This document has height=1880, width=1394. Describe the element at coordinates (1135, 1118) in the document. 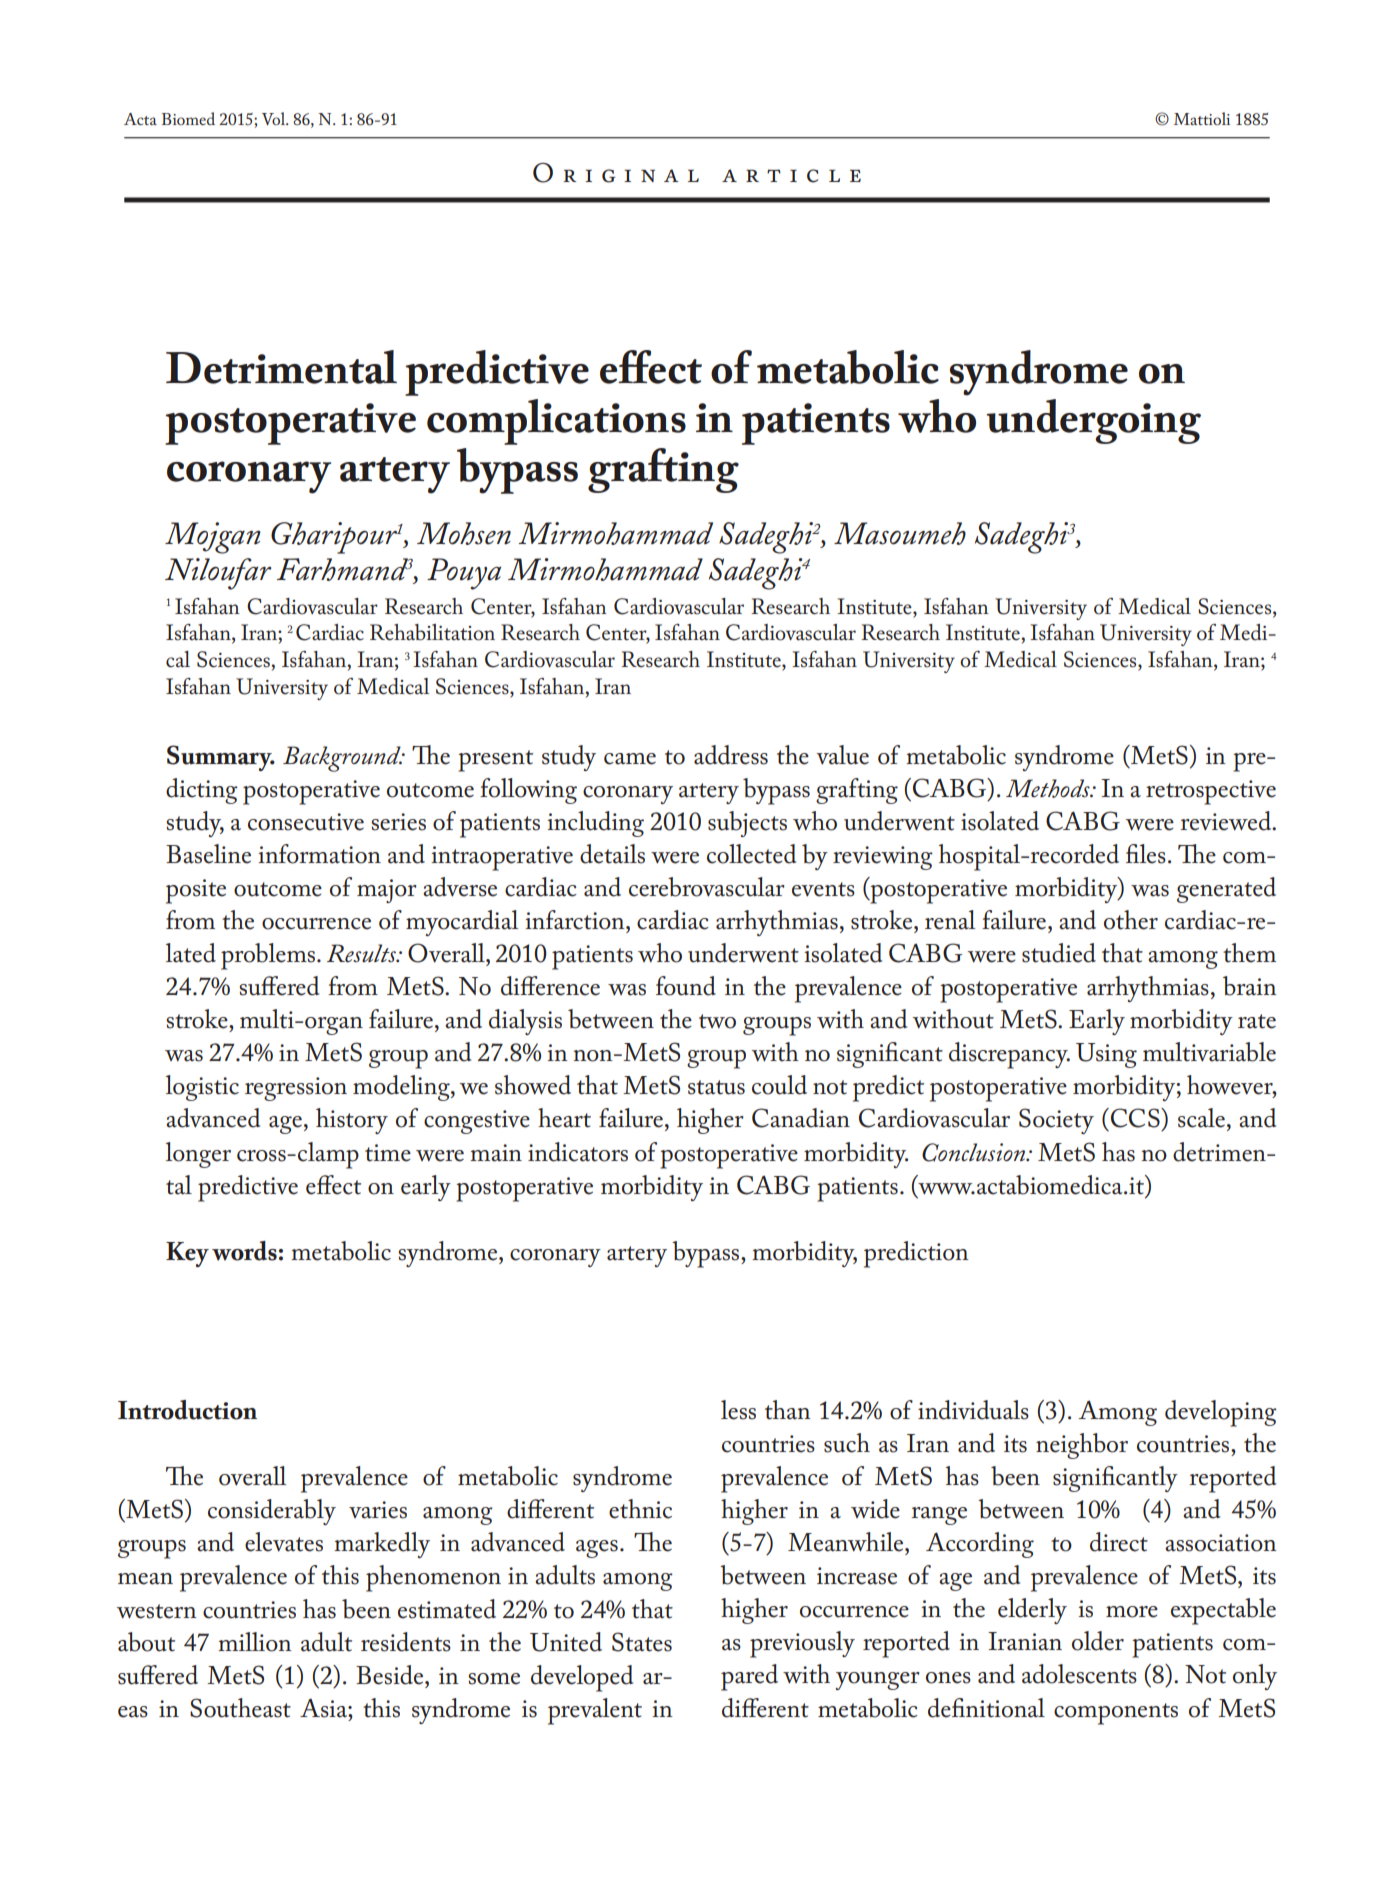

I see `CCS` at that location.
